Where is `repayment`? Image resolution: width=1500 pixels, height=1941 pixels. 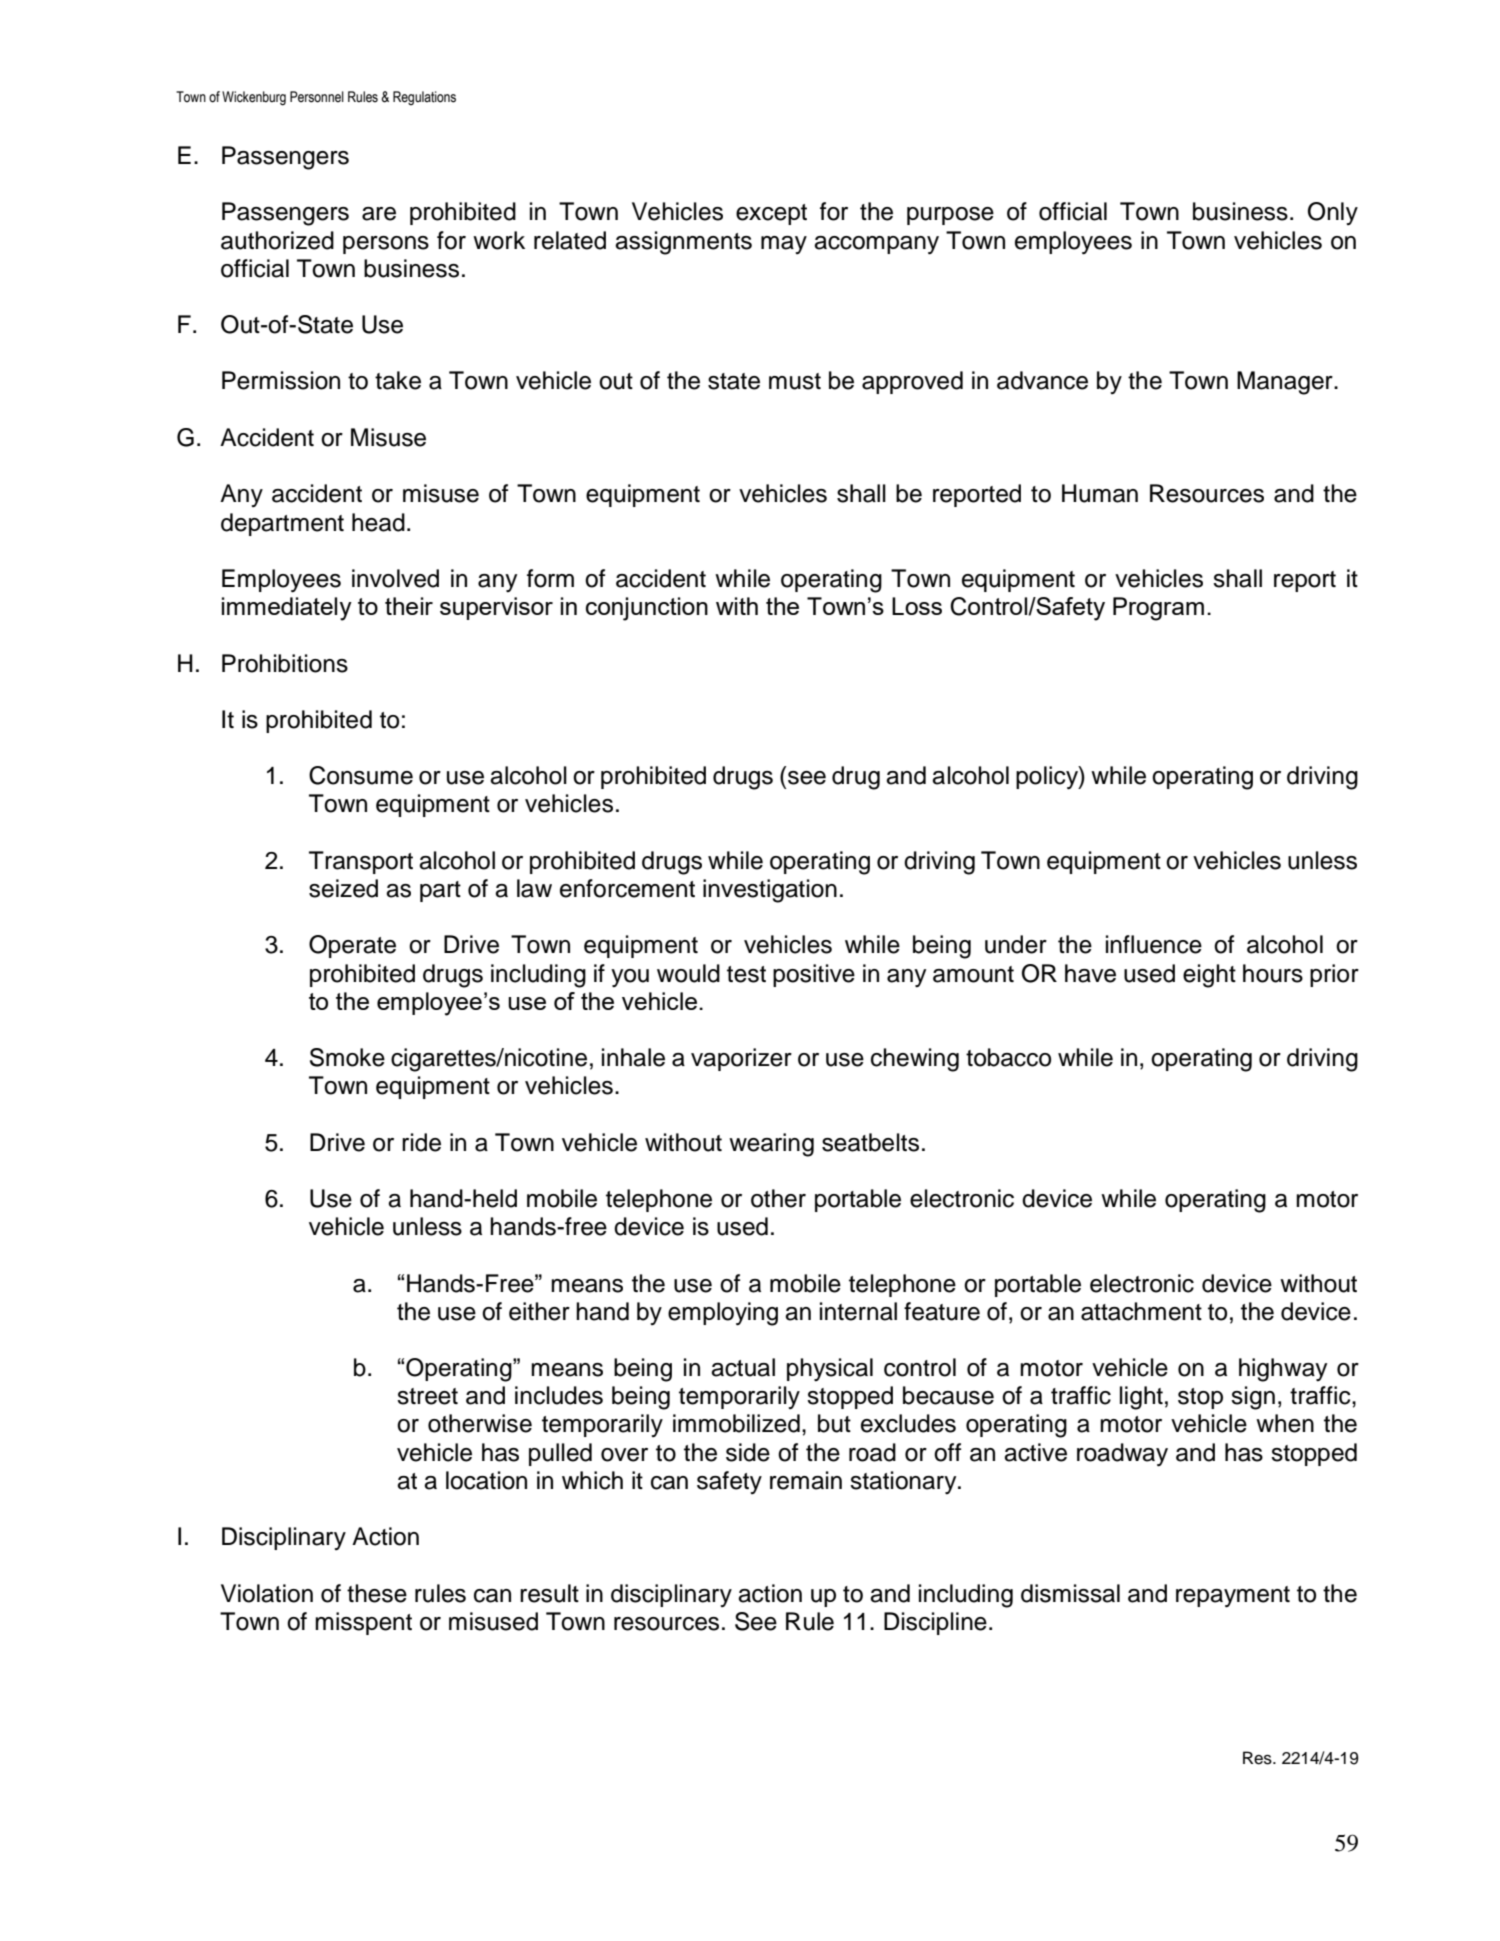
repayment is located at coordinates (1233, 1597).
